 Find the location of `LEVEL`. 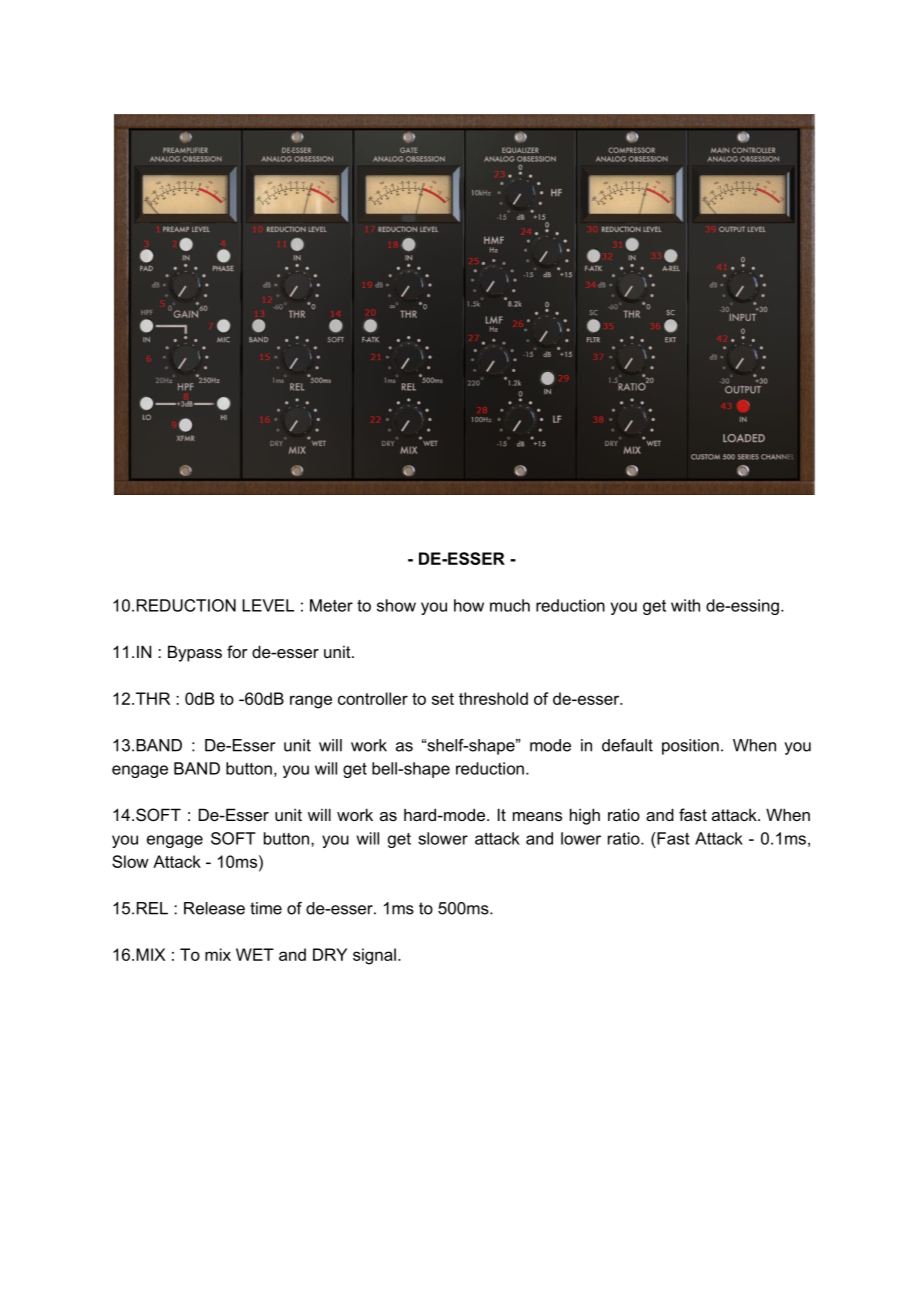

LEVEL is located at coordinates (268, 605).
